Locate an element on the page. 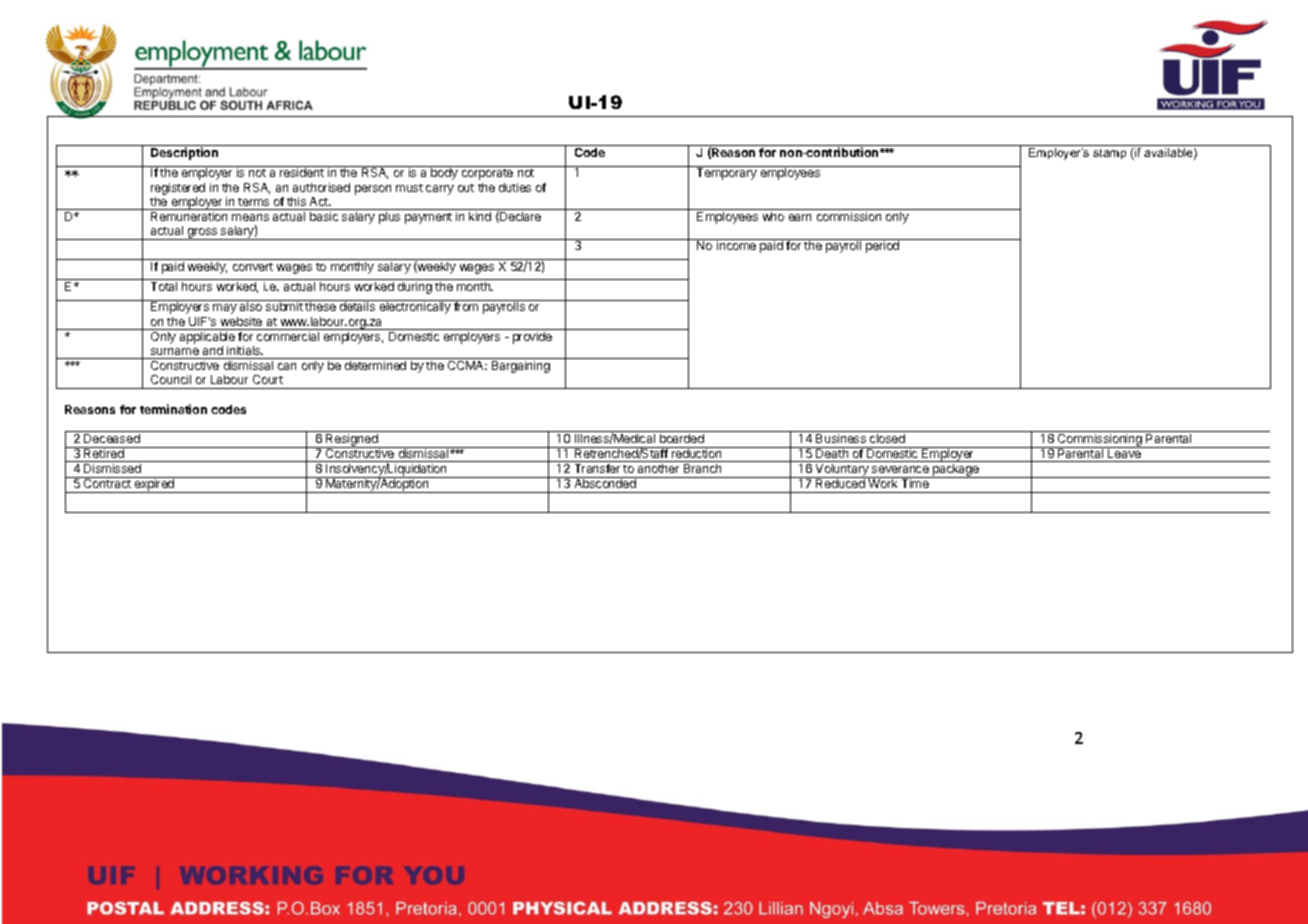 This document has width=1308, height=924. earn is located at coordinates (800, 217).
